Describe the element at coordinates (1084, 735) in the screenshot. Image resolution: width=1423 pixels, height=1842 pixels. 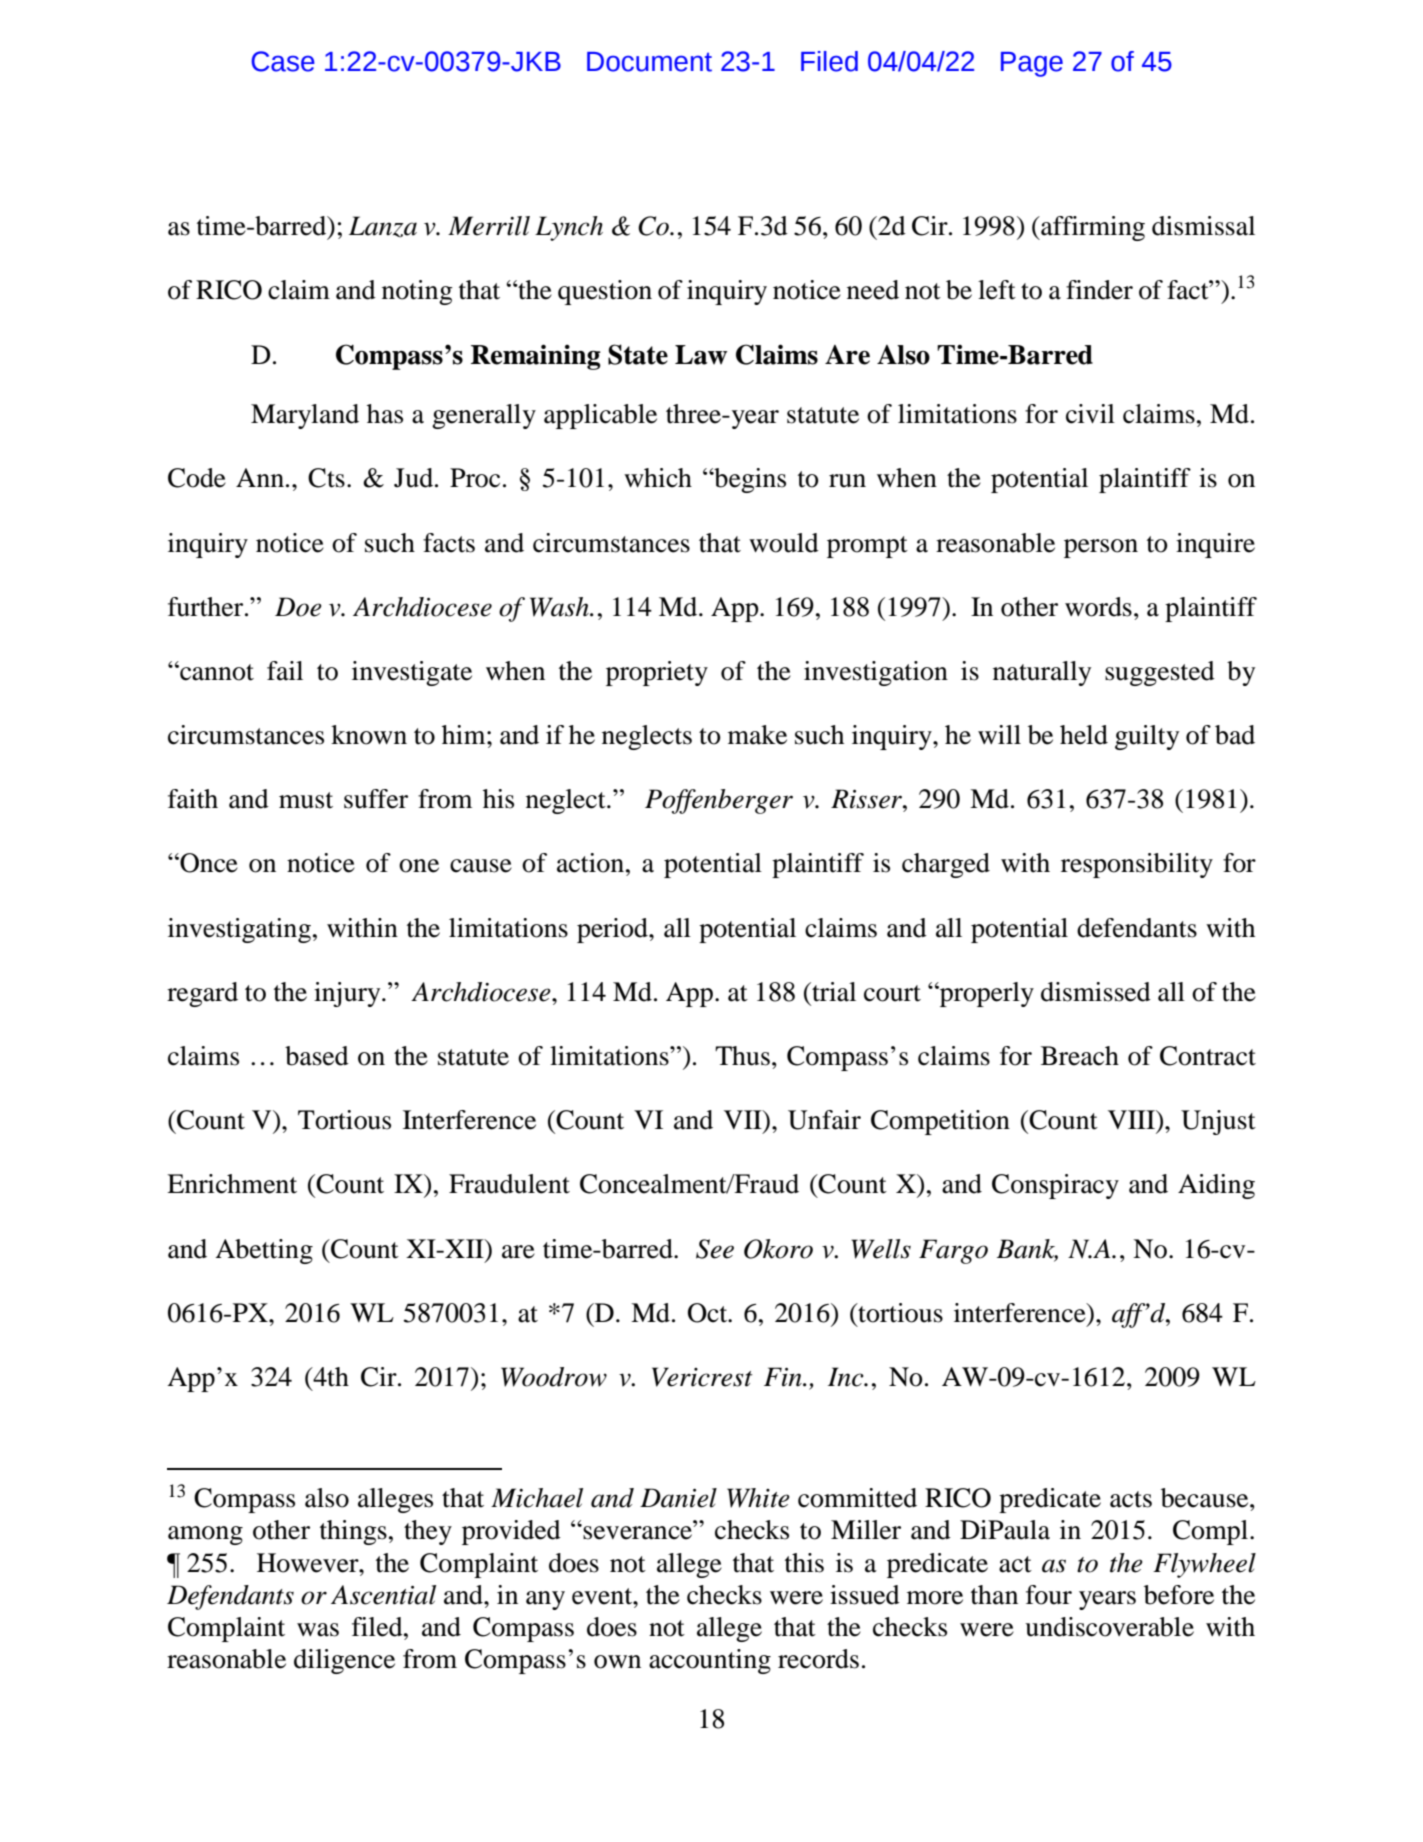
I see `held` at that location.
